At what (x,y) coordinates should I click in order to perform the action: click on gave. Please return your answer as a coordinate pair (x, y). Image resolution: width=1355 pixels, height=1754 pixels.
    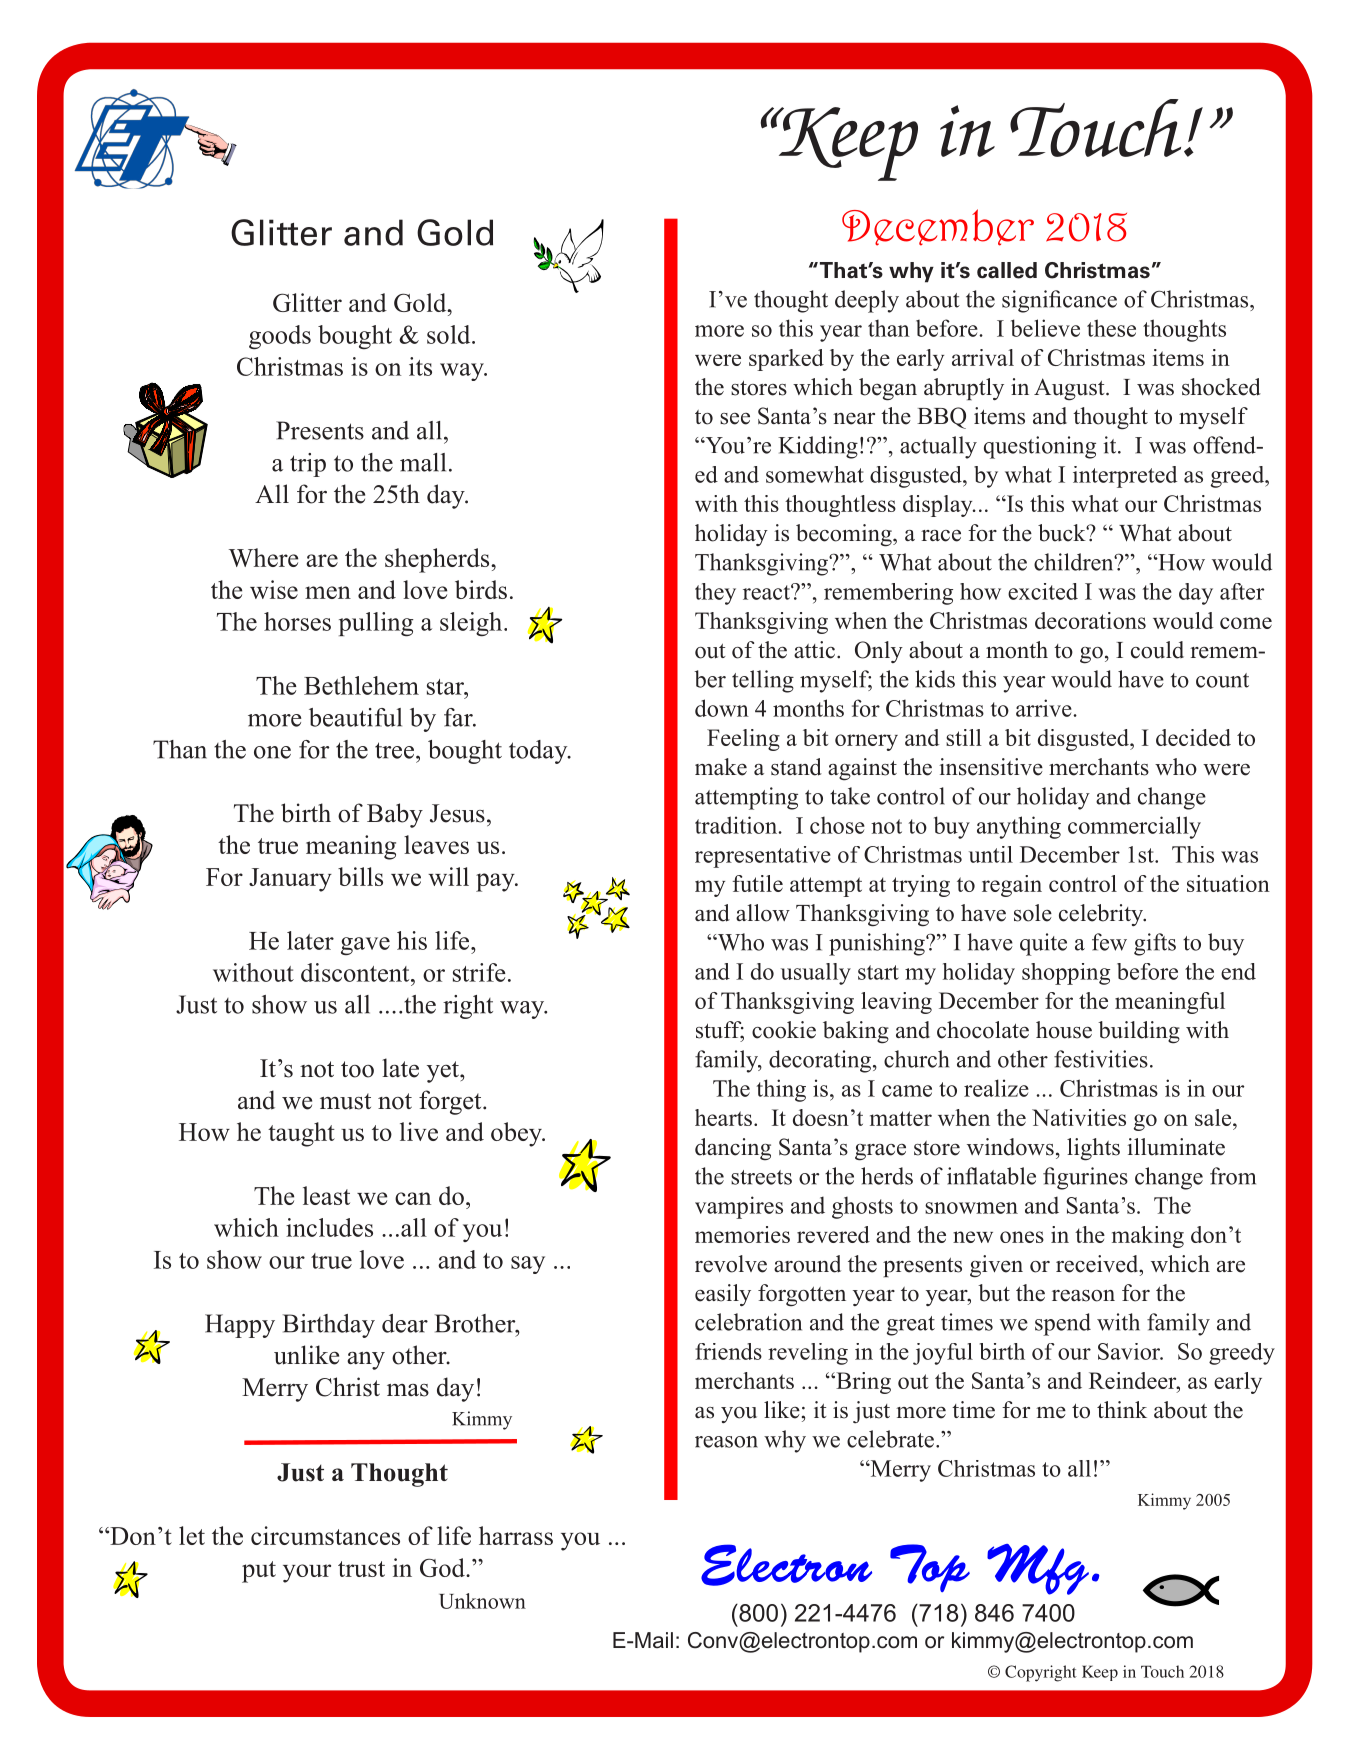
    Looking at the image, I should click on (365, 946).
